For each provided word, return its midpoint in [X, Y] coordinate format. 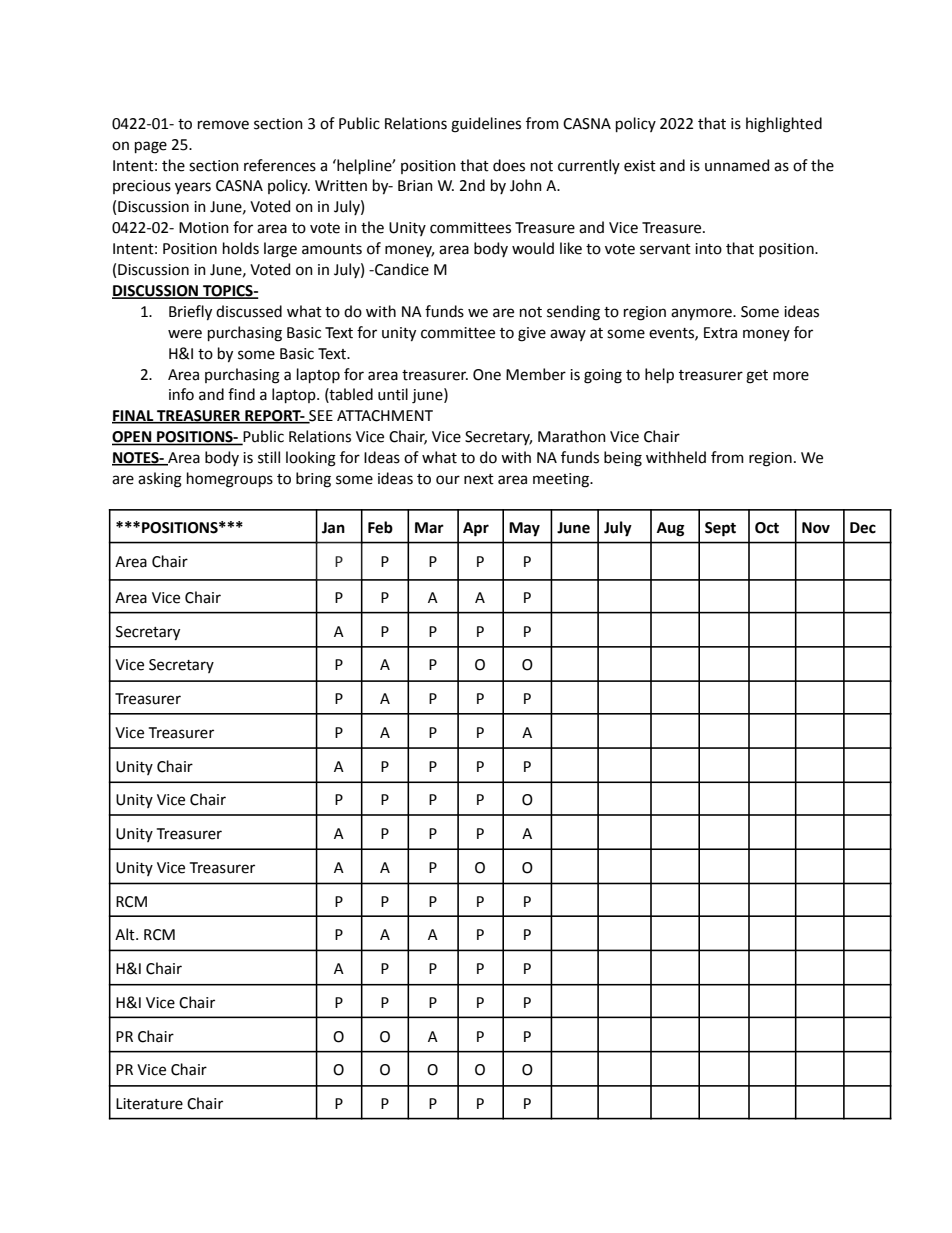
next [479, 479]
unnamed [737, 165]
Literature [149, 1104]
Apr [476, 529]
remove [223, 125]
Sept [720, 529]
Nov [816, 528]
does [509, 165]
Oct [767, 528]
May [524, 529]
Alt [126, 934]
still [269, 457]
